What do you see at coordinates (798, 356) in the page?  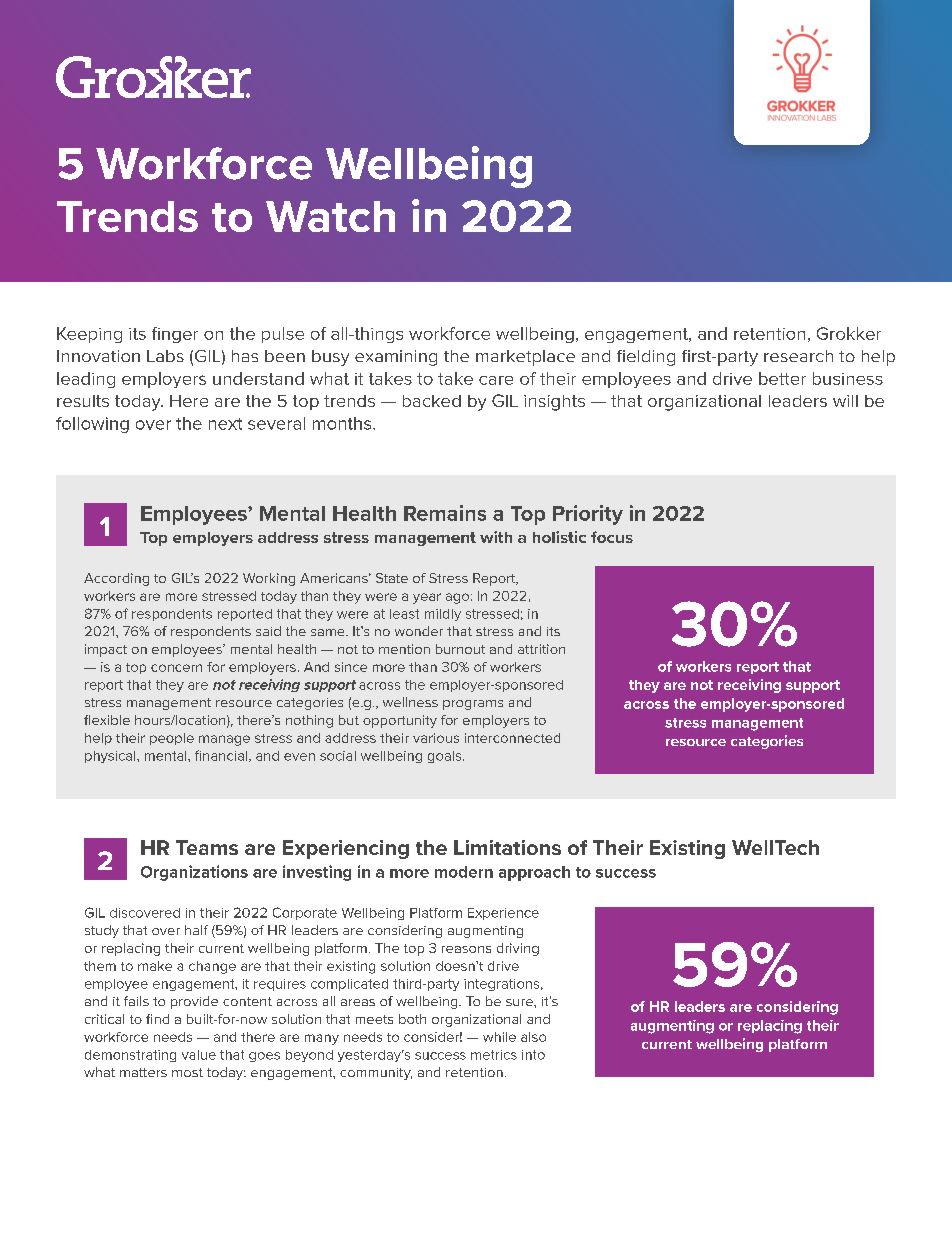 I see `research` at bounding box center [798, 356].
